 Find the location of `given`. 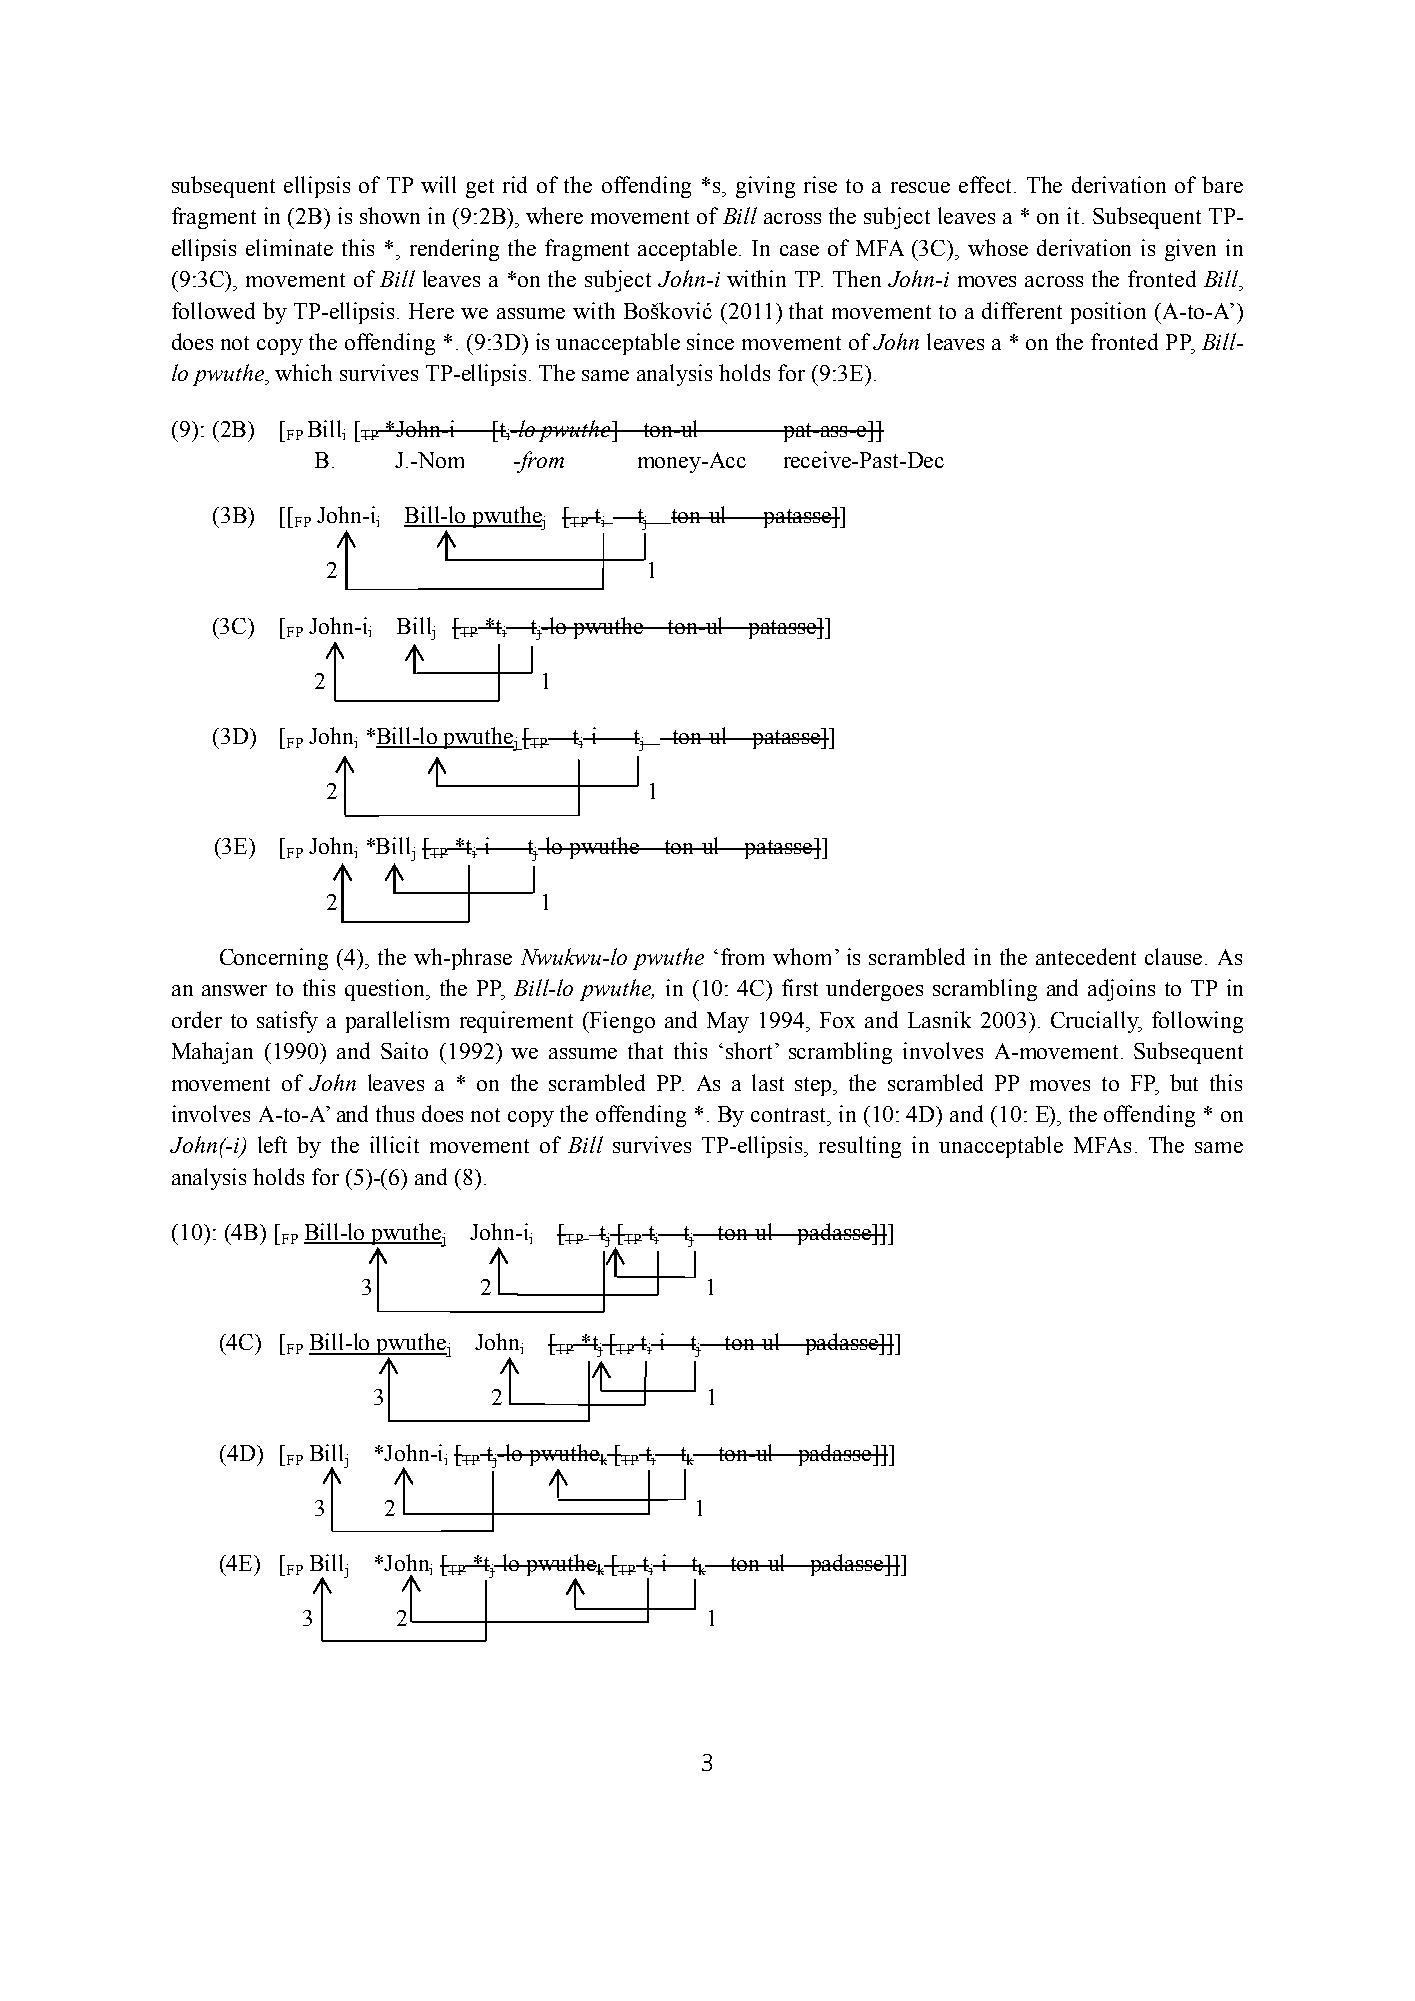

given is located at coordinates (1190, 250).
